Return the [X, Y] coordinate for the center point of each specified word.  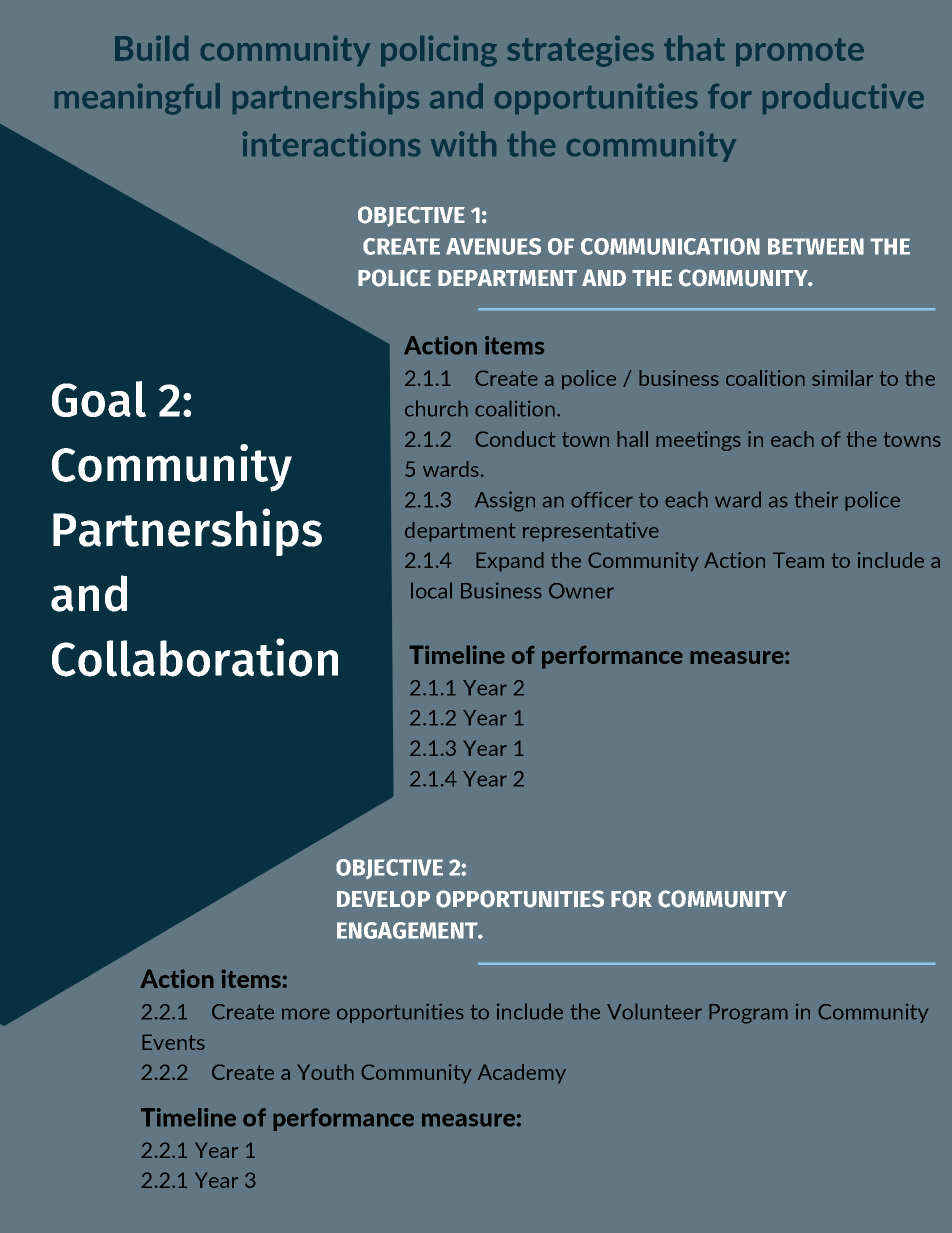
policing [439, 51]
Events [173, 1042]
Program [748, 1014]
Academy [522, 1074]
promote [800, 52]
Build [151, 48]
